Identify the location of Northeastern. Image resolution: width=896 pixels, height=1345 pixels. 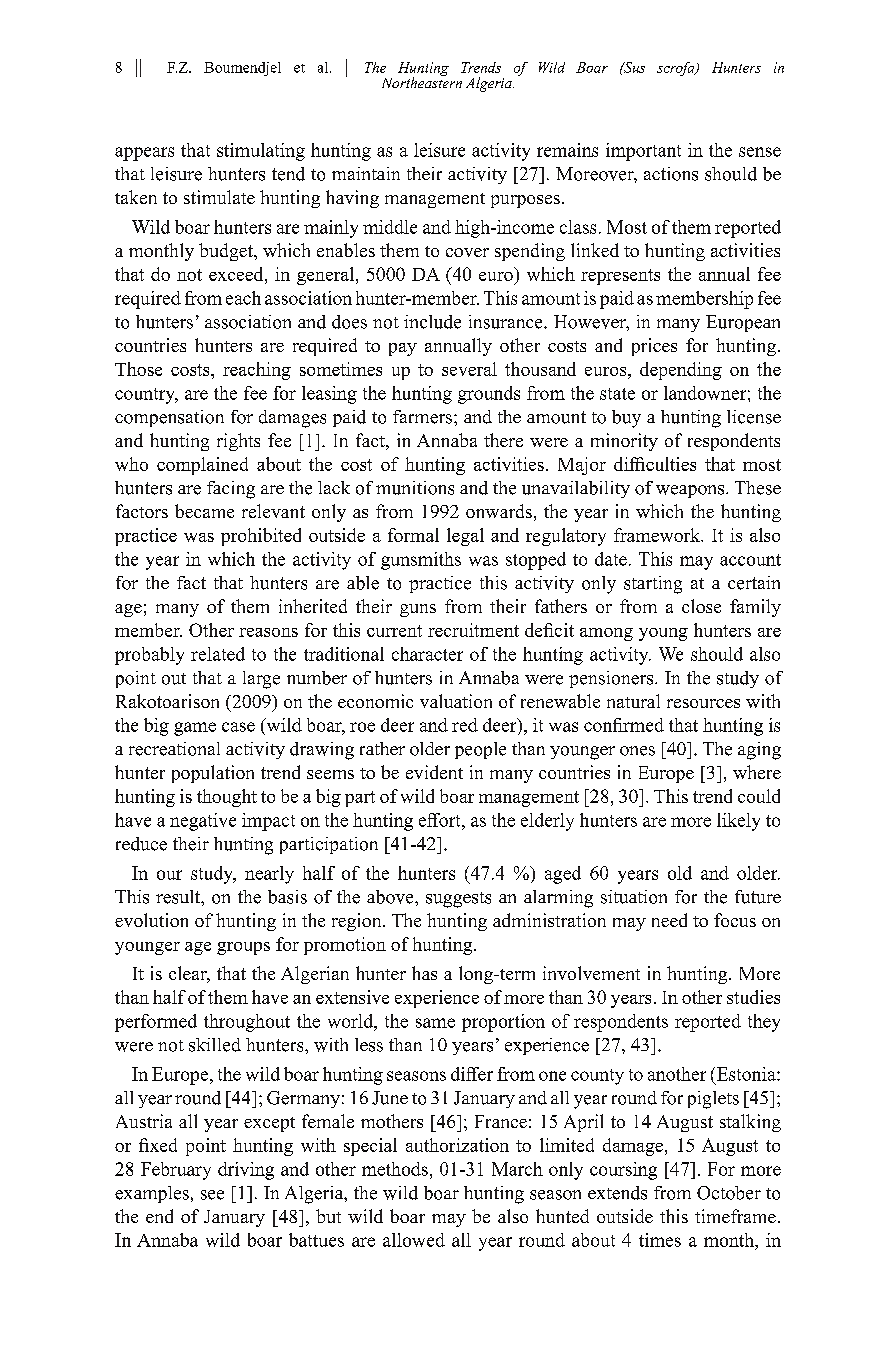
(422, 81).
